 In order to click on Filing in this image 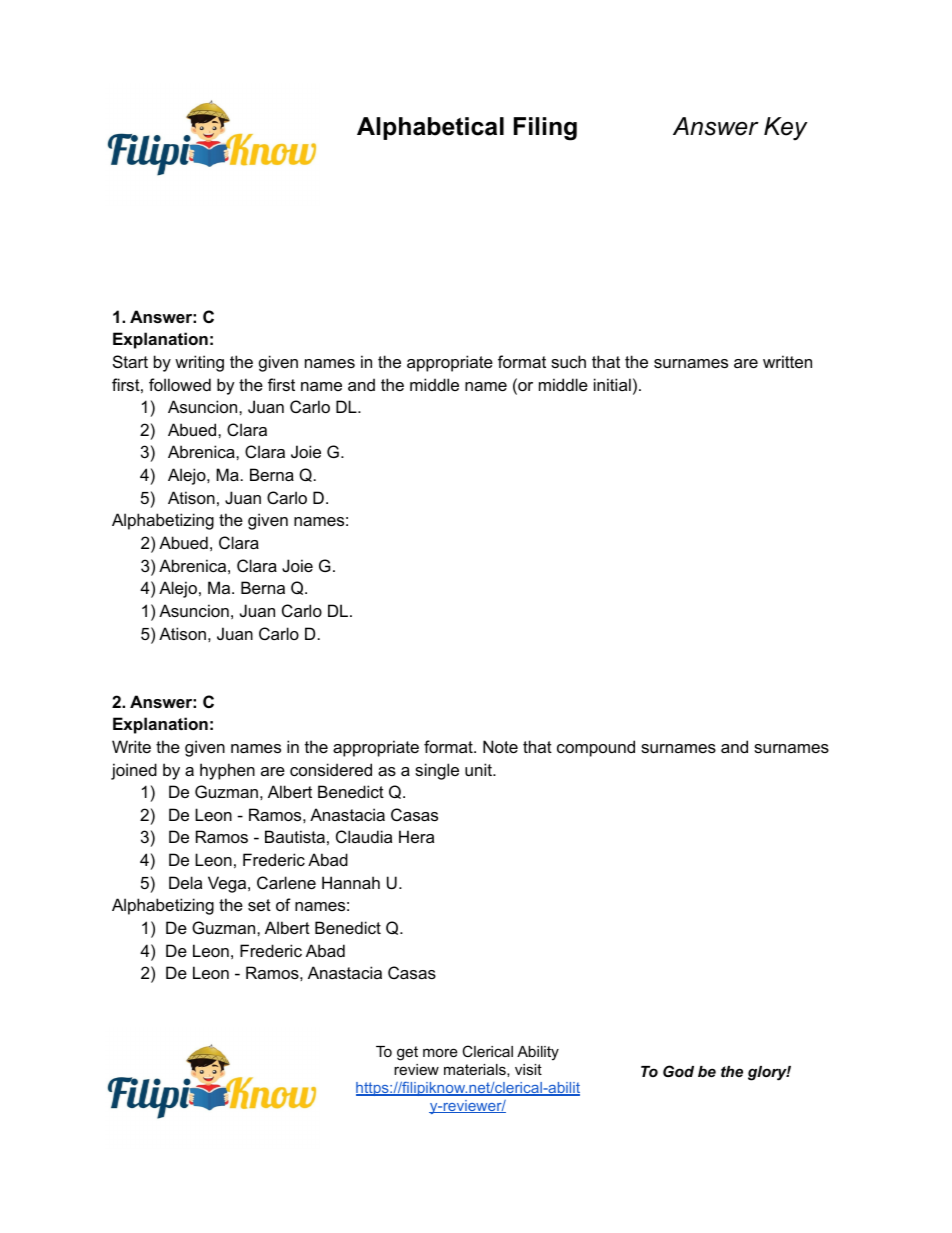, I will do `click(545, 129)`.
